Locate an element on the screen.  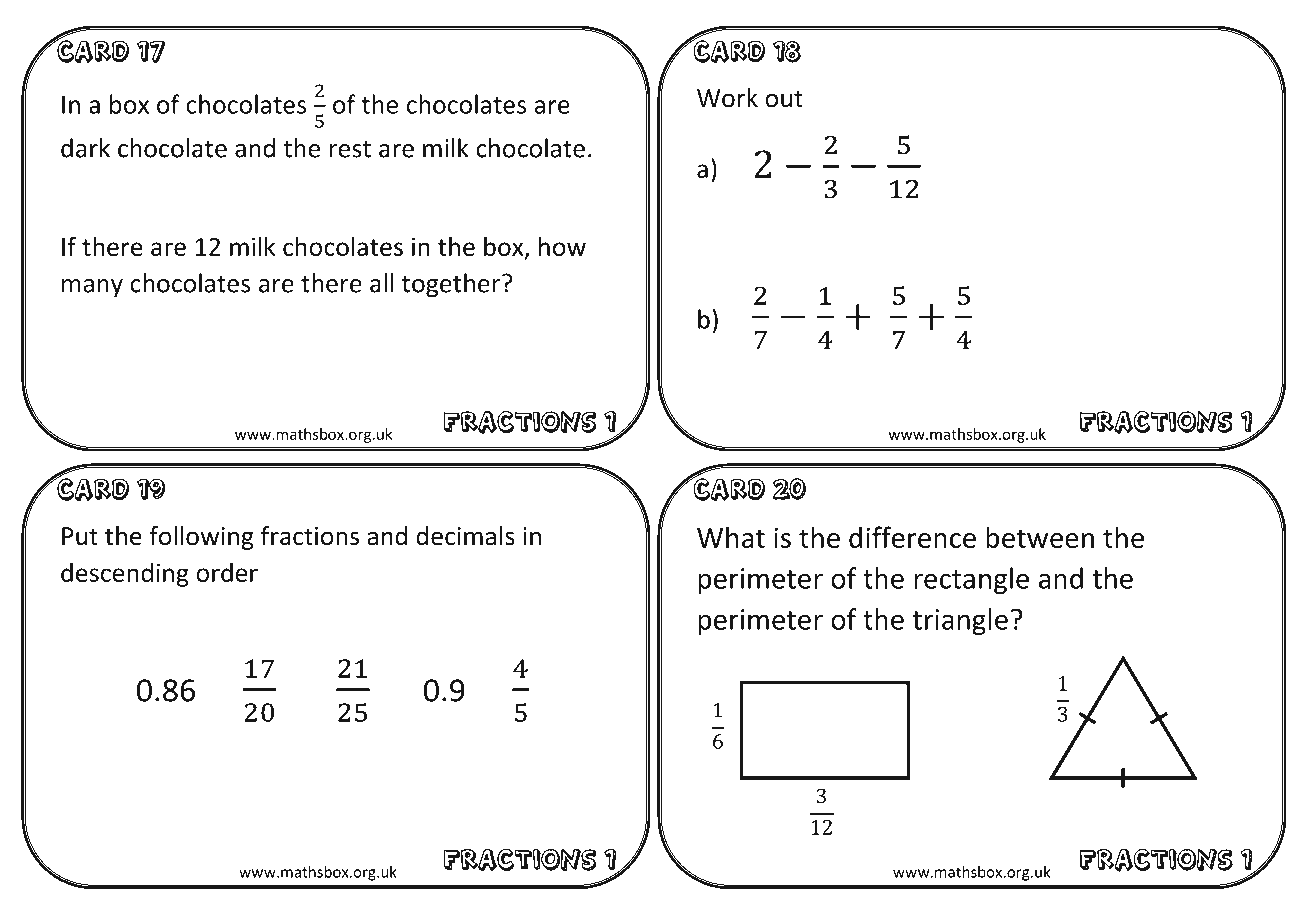
decimals is located at coordinates (466, 536).
